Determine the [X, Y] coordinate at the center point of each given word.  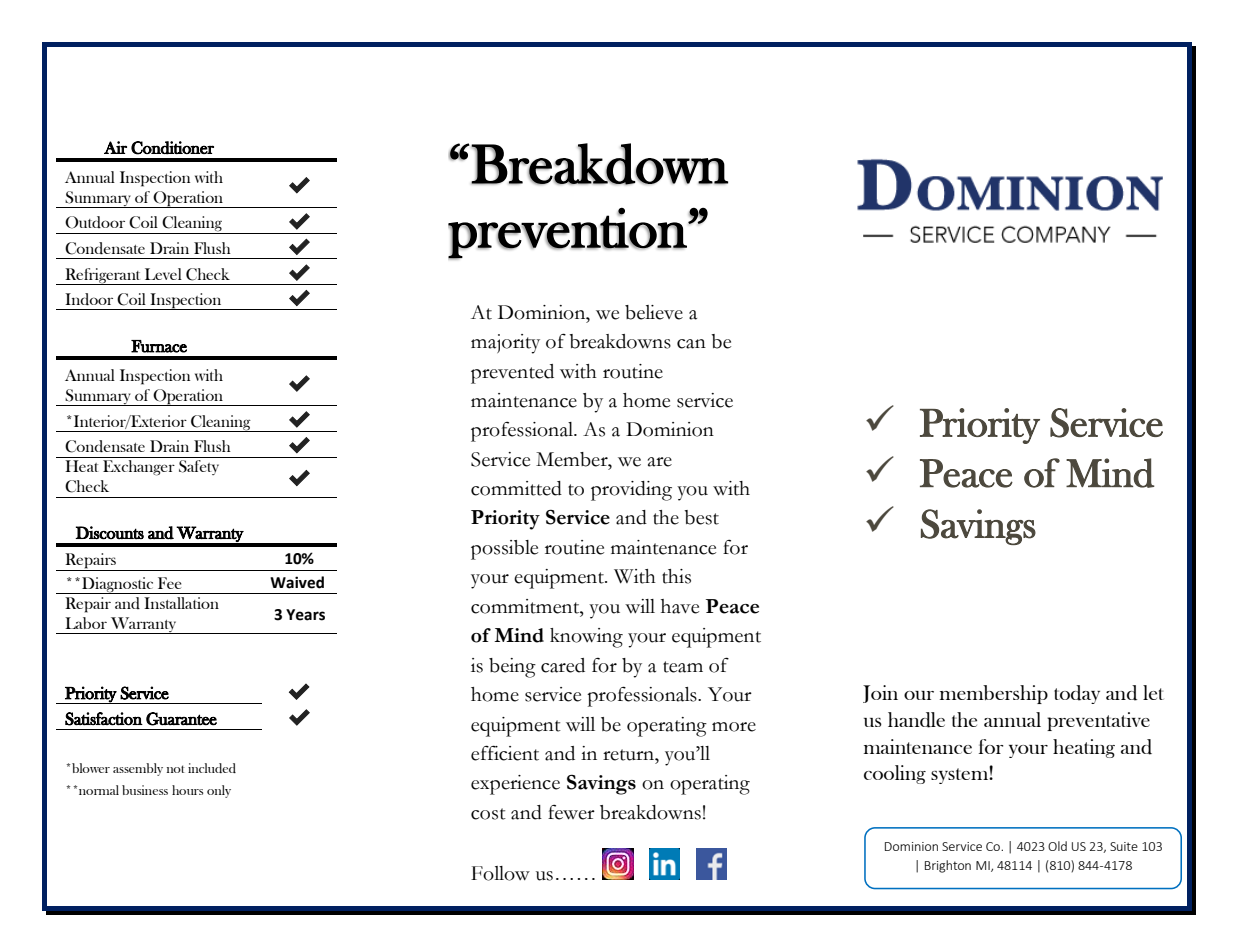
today [1077, 694]
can [691, 344]
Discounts [109, 533]
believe [654, 312]
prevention [568, 234]
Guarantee [181, 719]
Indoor [89, 299]
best [701, 517]
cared [563, 665]
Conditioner [172, 148]
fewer [571, 812]
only [219, 791]
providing [631, 491]
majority [505, 344]
